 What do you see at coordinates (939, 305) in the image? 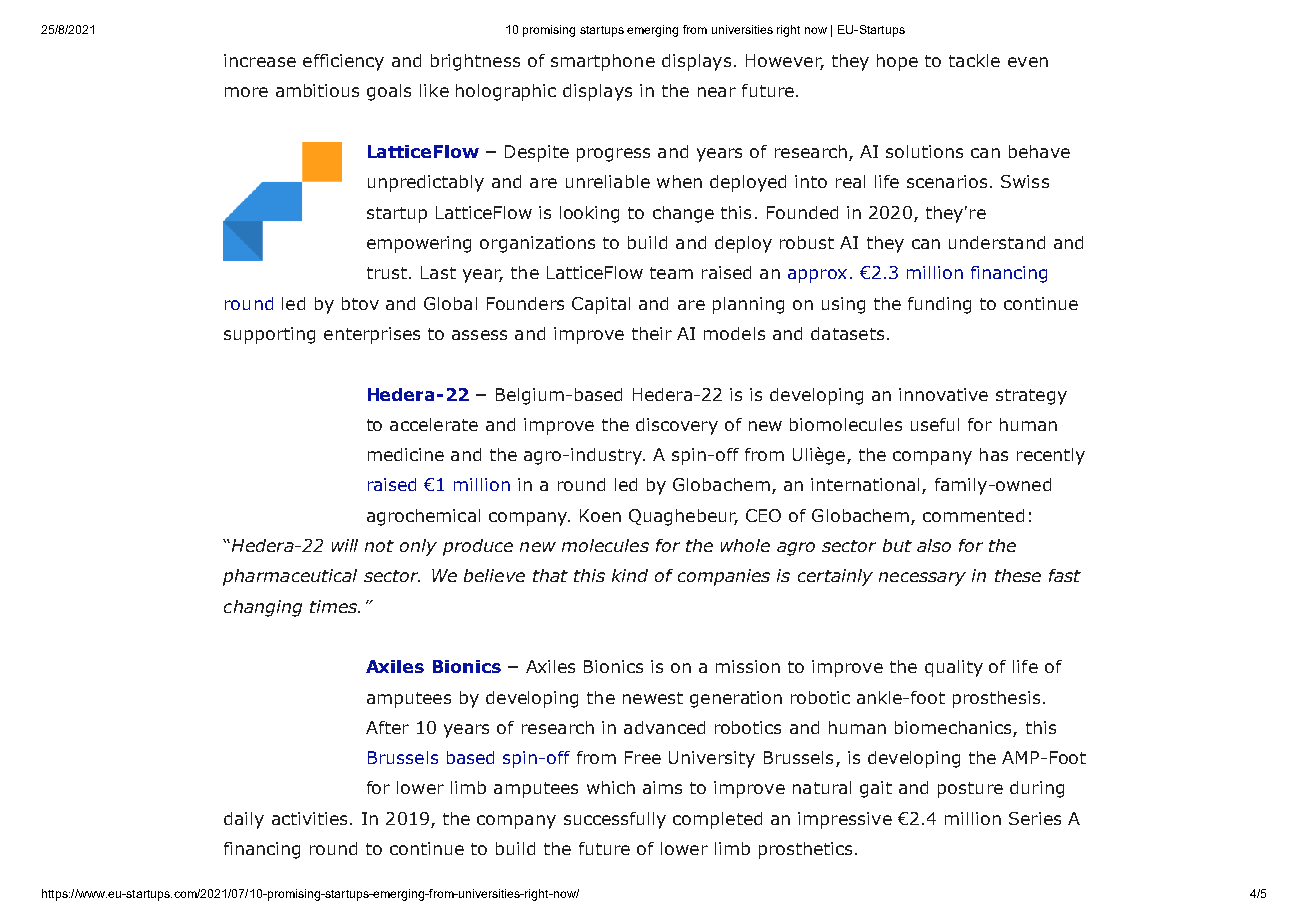
I see `funding` at bounding box center [939, 305].
